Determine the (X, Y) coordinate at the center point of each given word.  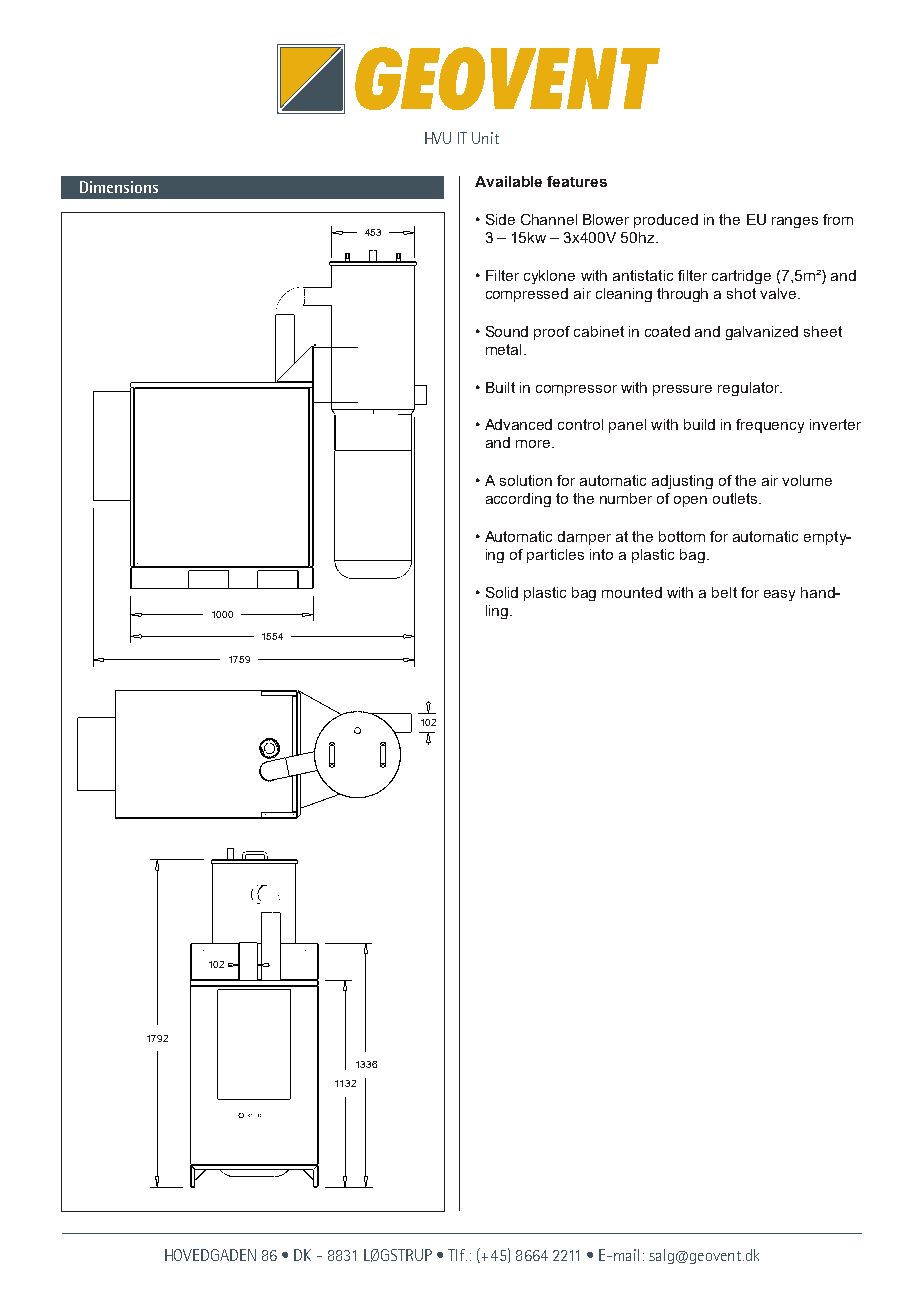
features (577, 181)
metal (503, 349)
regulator (750, 389)
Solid (502, 592)
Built (500, 387)
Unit (485, 138)
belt (724, 592)
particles (555, 556)
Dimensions (119, 187)
